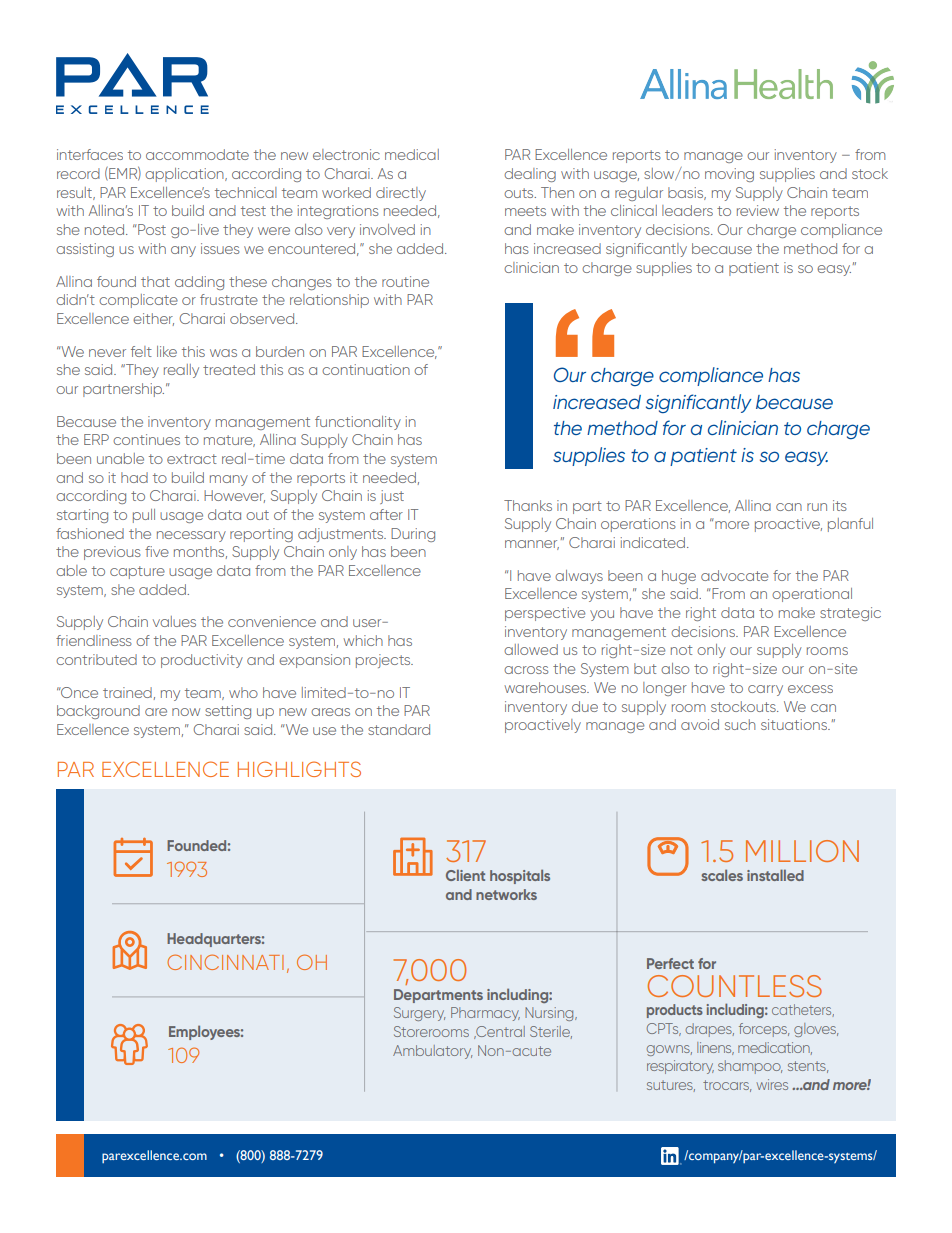 Image resolution: width=952 pixels, height=1233 pixels. Describe the element at coordinates (802, 851) in the screenshot. I see `MILLION` at that location.
